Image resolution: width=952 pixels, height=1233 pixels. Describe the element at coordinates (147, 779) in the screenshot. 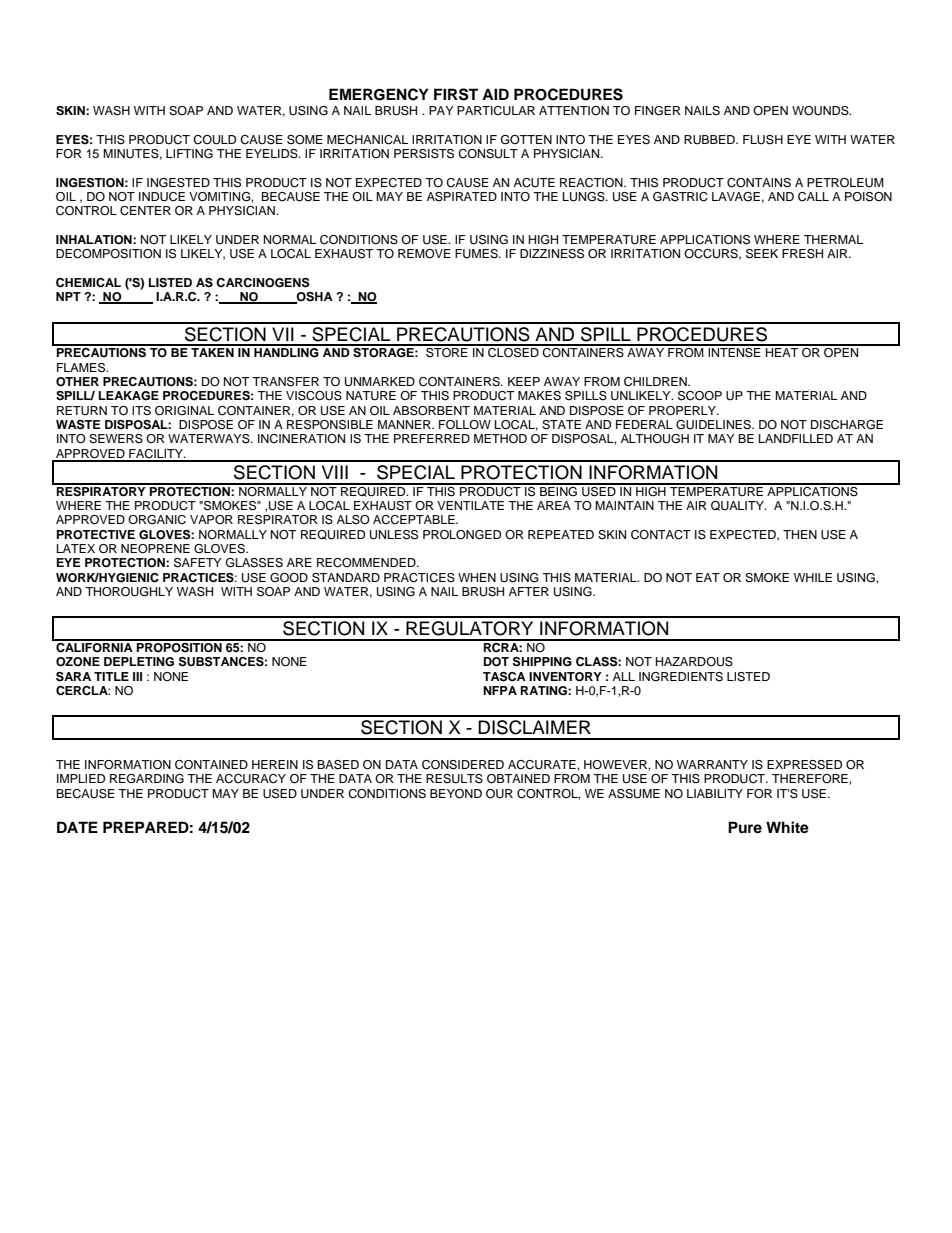

I see `REGARDING` at that location.
